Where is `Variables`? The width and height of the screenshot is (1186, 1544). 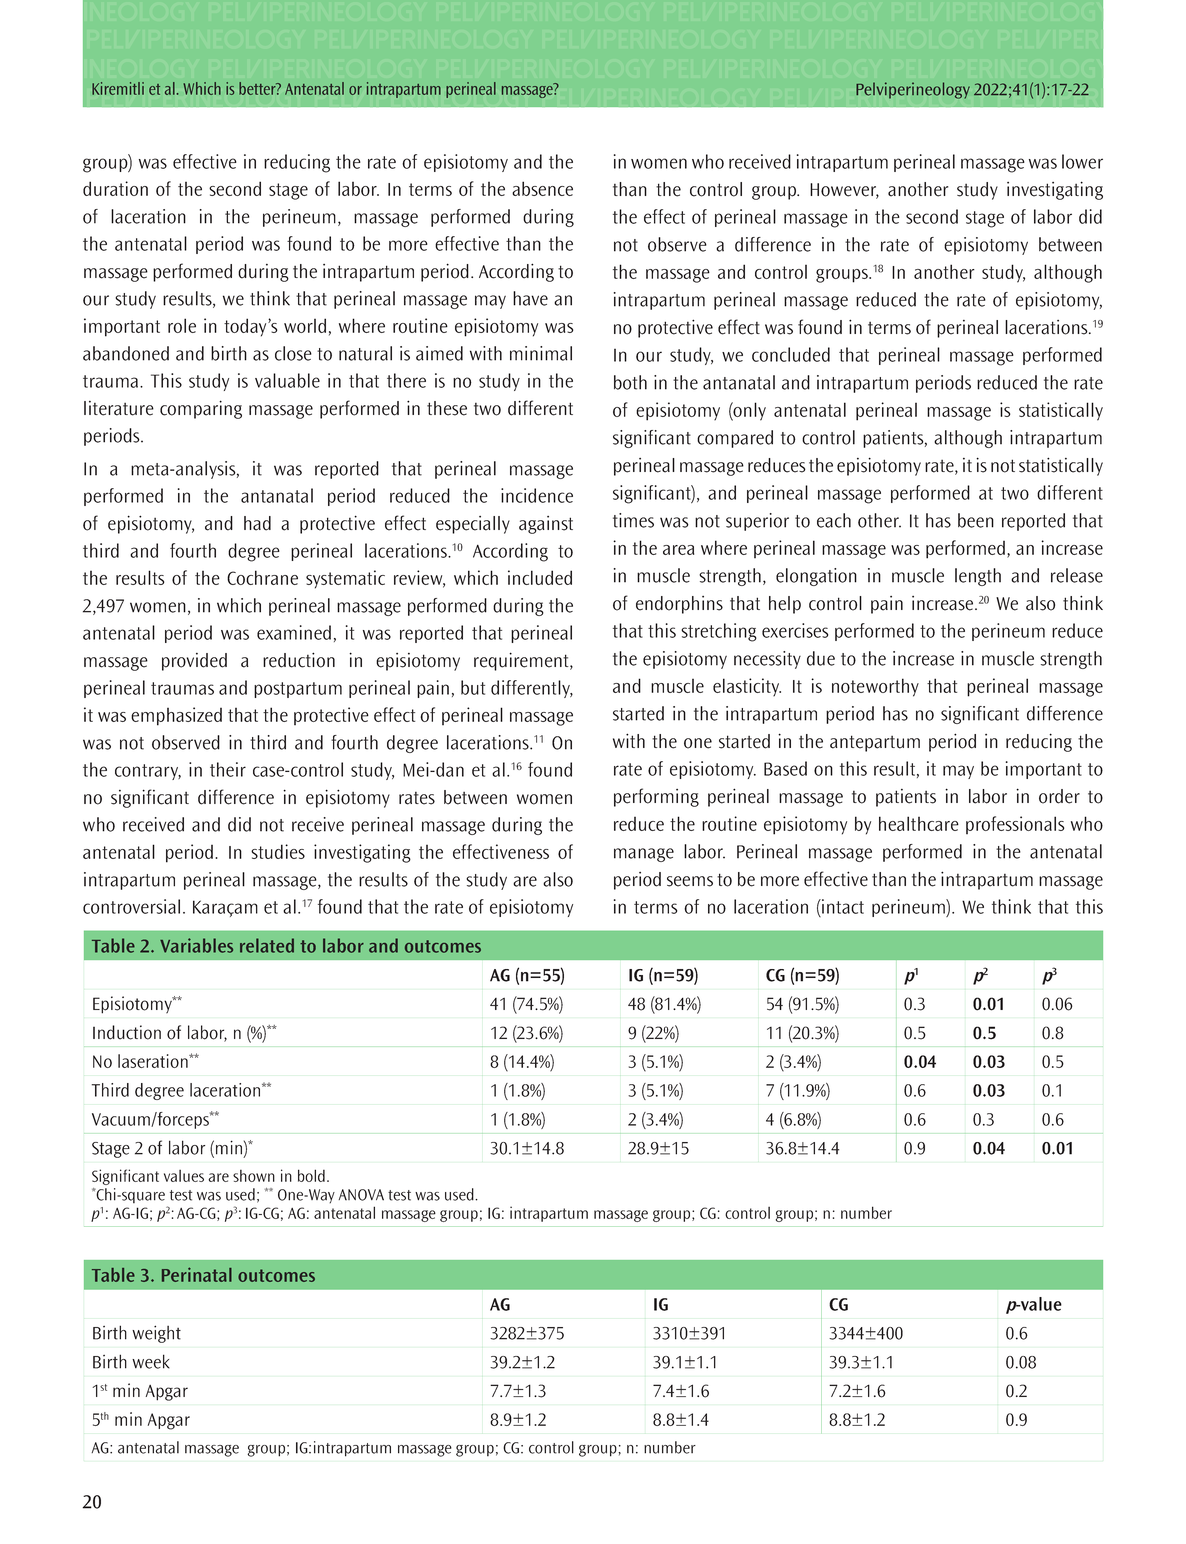 Variables is located at coordinates (196, 945).
